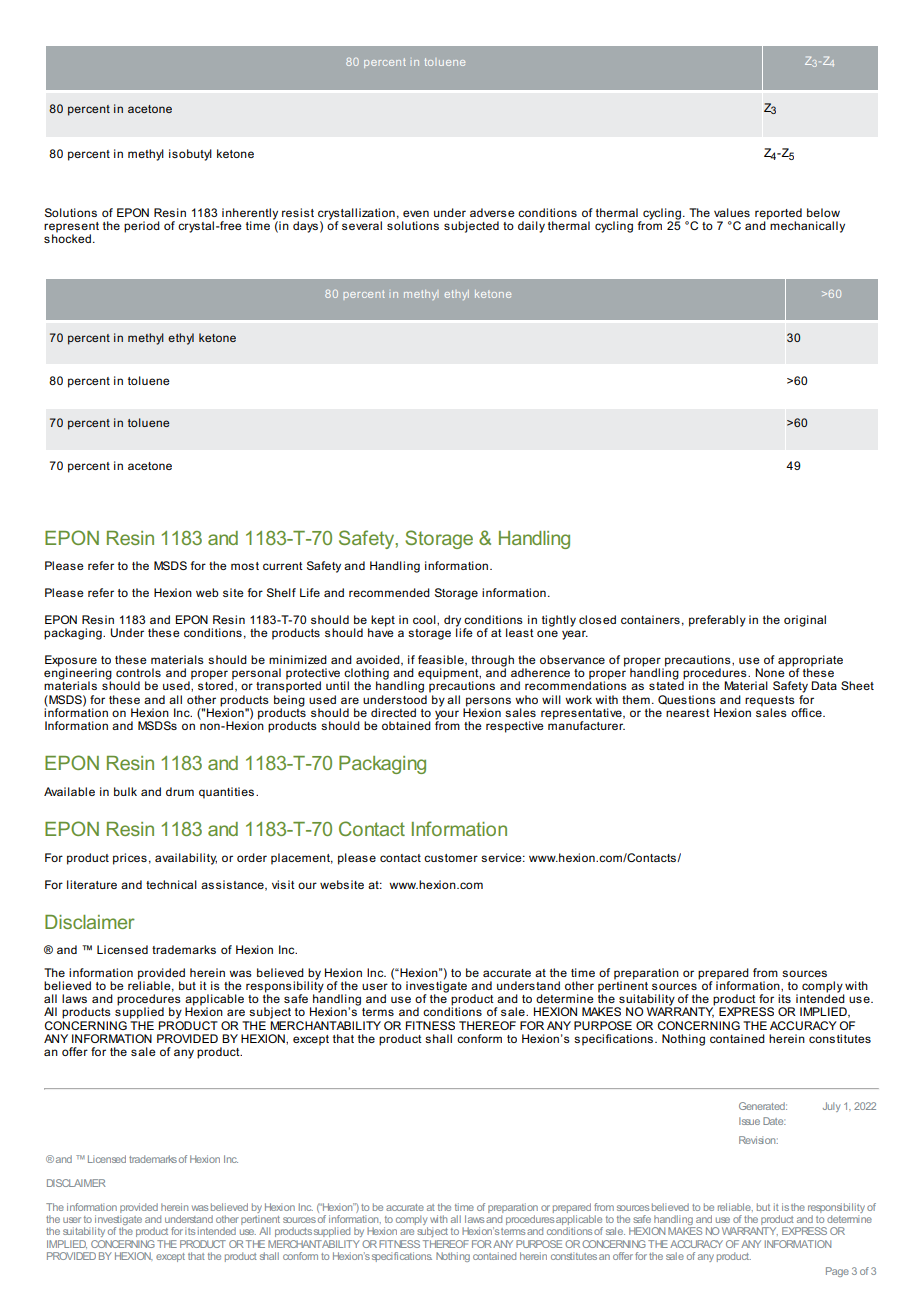  I want to click on Issue, so click(749, 1121).
